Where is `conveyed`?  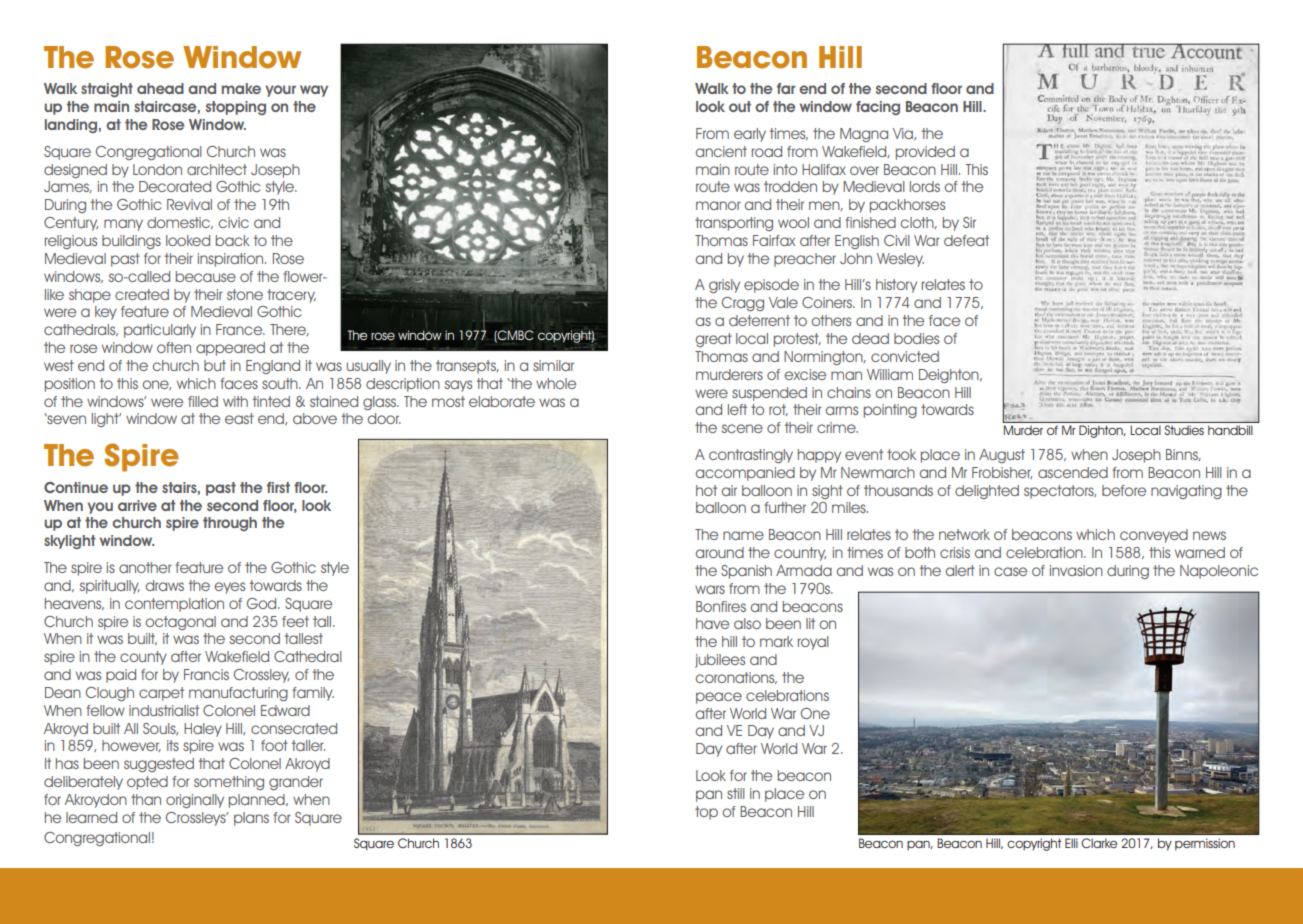 conveyed is located at coordinates (1154, 536).
